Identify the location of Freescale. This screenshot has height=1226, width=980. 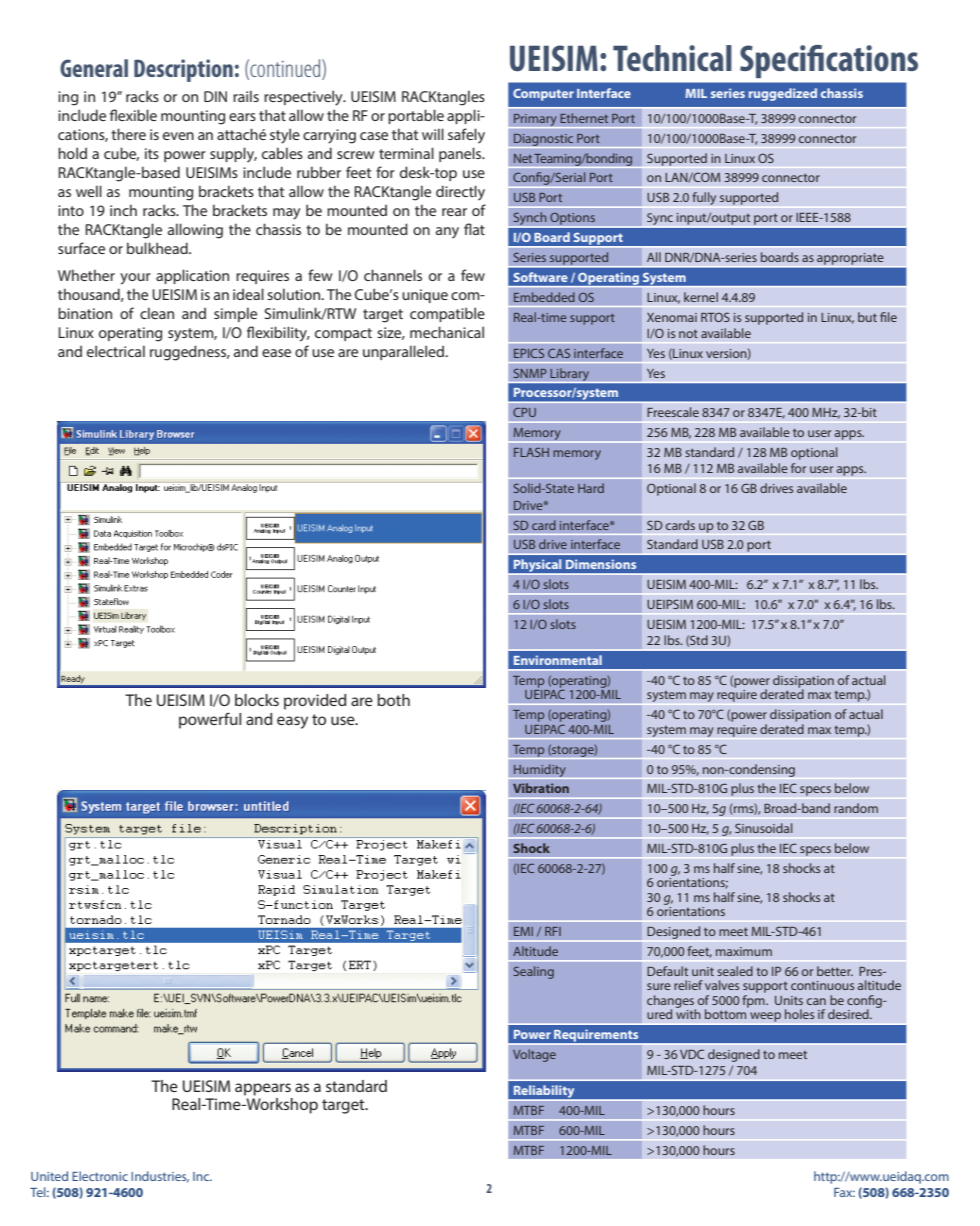
(673, 412).
